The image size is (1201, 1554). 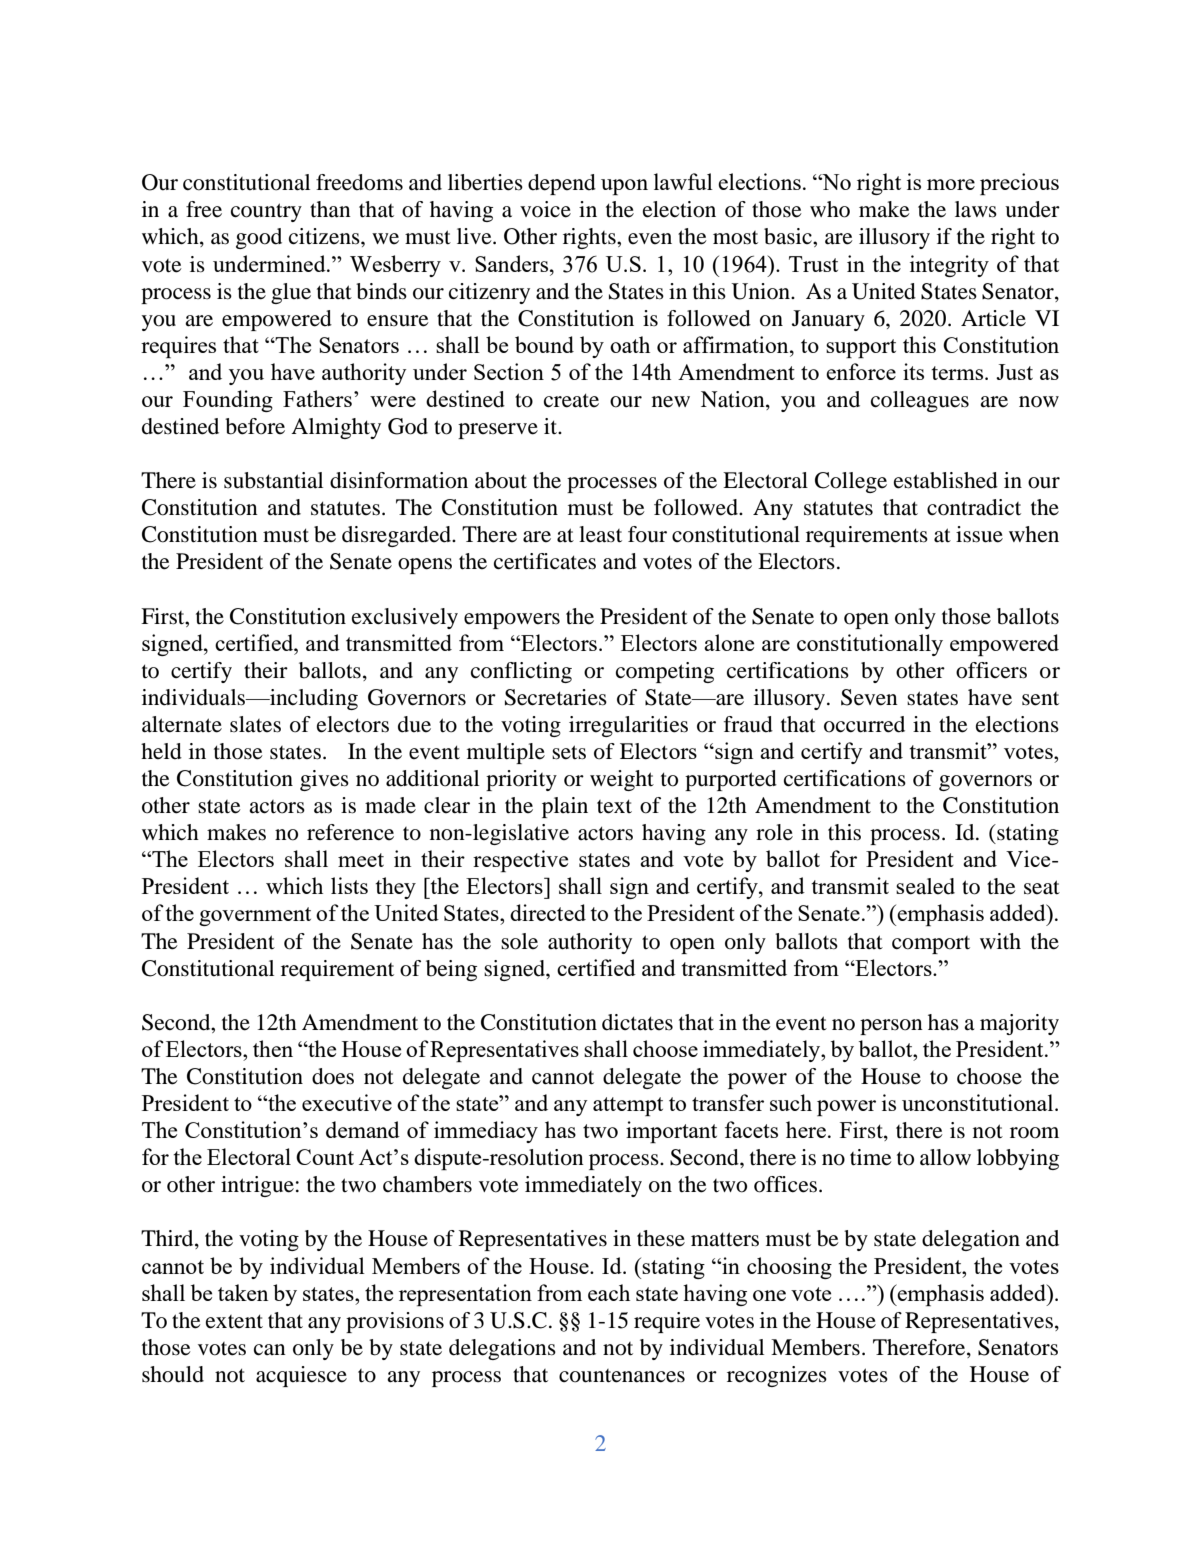 I want to click on good, so click(x=259, y=238).
